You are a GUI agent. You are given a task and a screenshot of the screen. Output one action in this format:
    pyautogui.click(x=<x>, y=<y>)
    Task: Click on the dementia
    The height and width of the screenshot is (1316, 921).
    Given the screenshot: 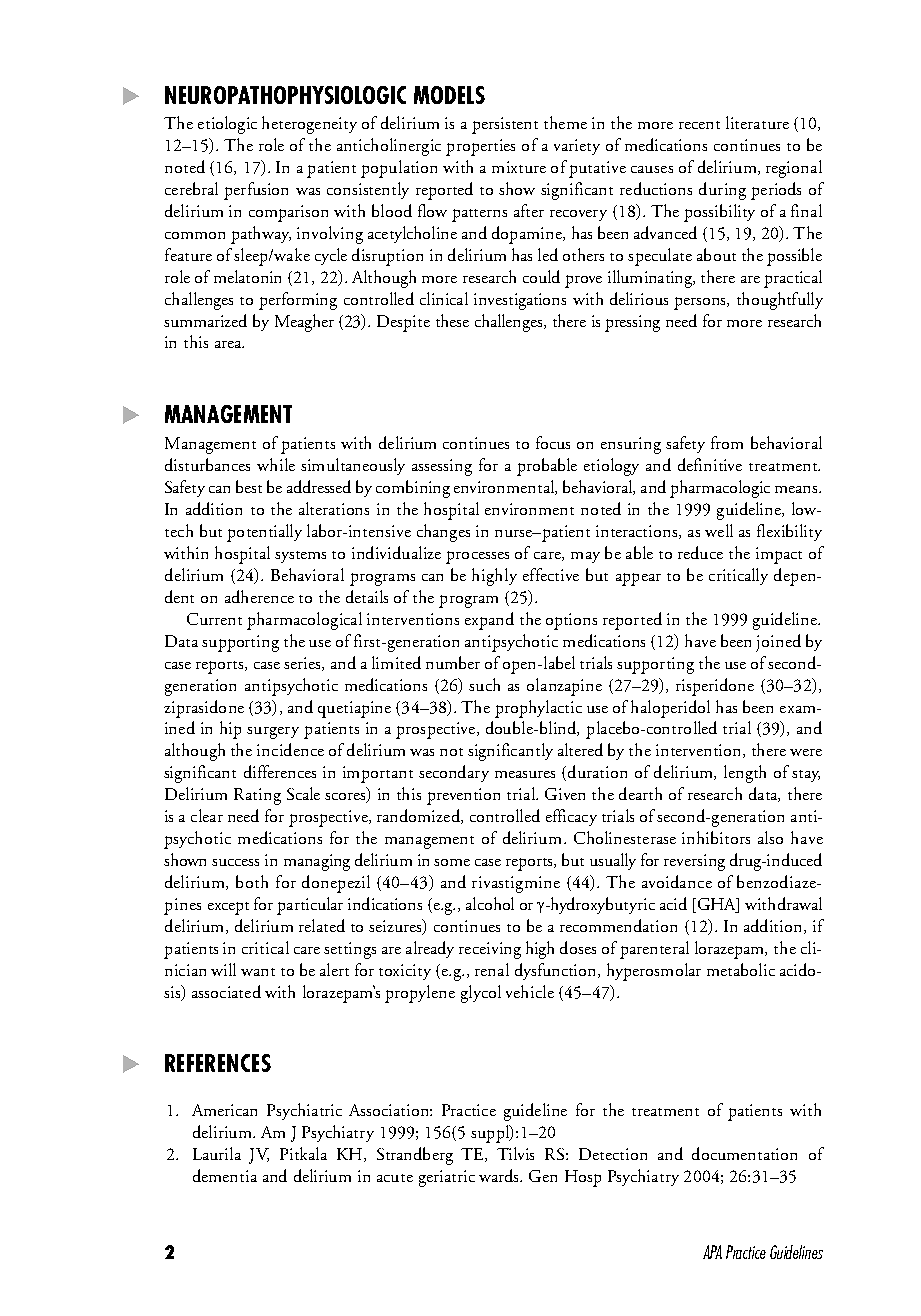 What is the action you would take?
    pyautogui.click(x=225, y=1175)
